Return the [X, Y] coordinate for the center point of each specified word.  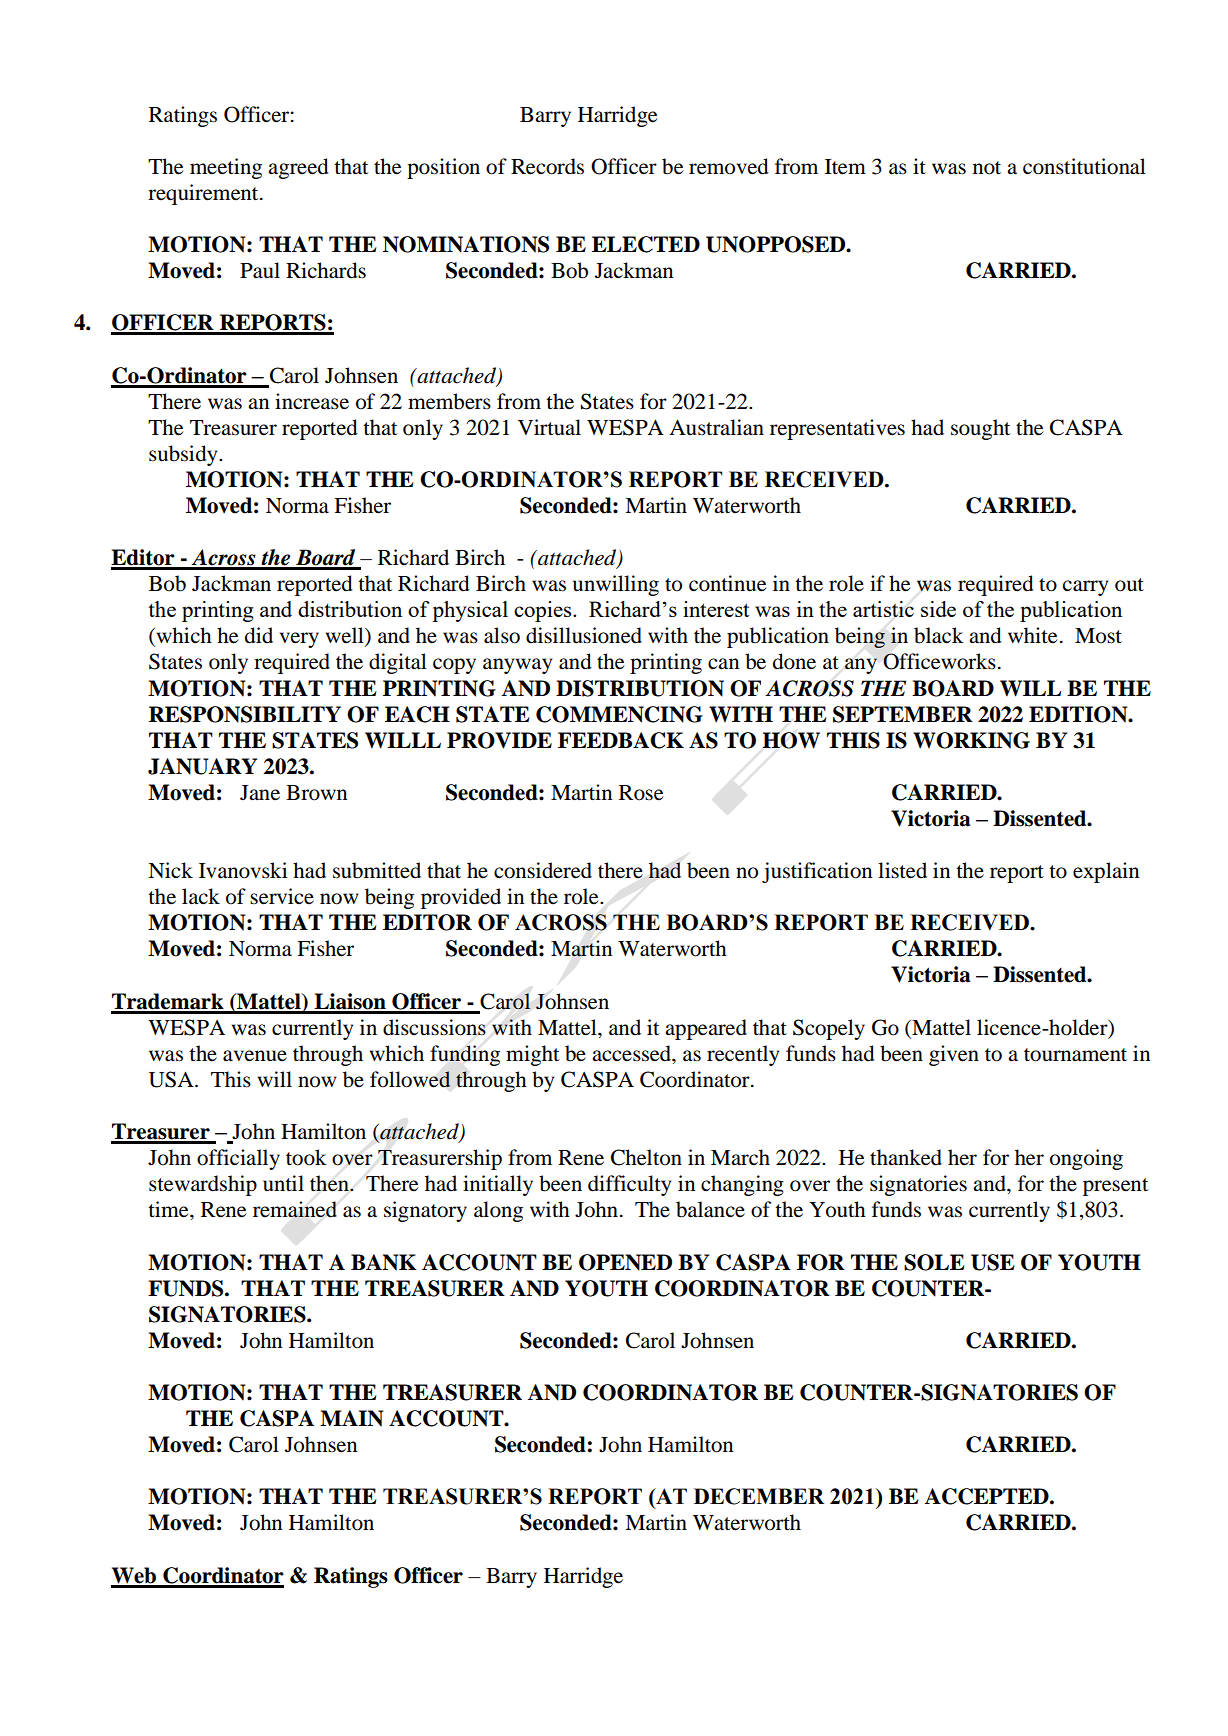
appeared [706, 1029]
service [282, 896]
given [954, 1055]
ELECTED [646, 244]
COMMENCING [619, 714]
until [283, 1183]
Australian [716, 427]
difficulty [629, 1185]
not [987, 168]
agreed [298, 168]
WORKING [971, 740]
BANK [384, 1262]
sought [980, 429]
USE [993, 1262]
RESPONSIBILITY [245, 714]
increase [312, 401]
